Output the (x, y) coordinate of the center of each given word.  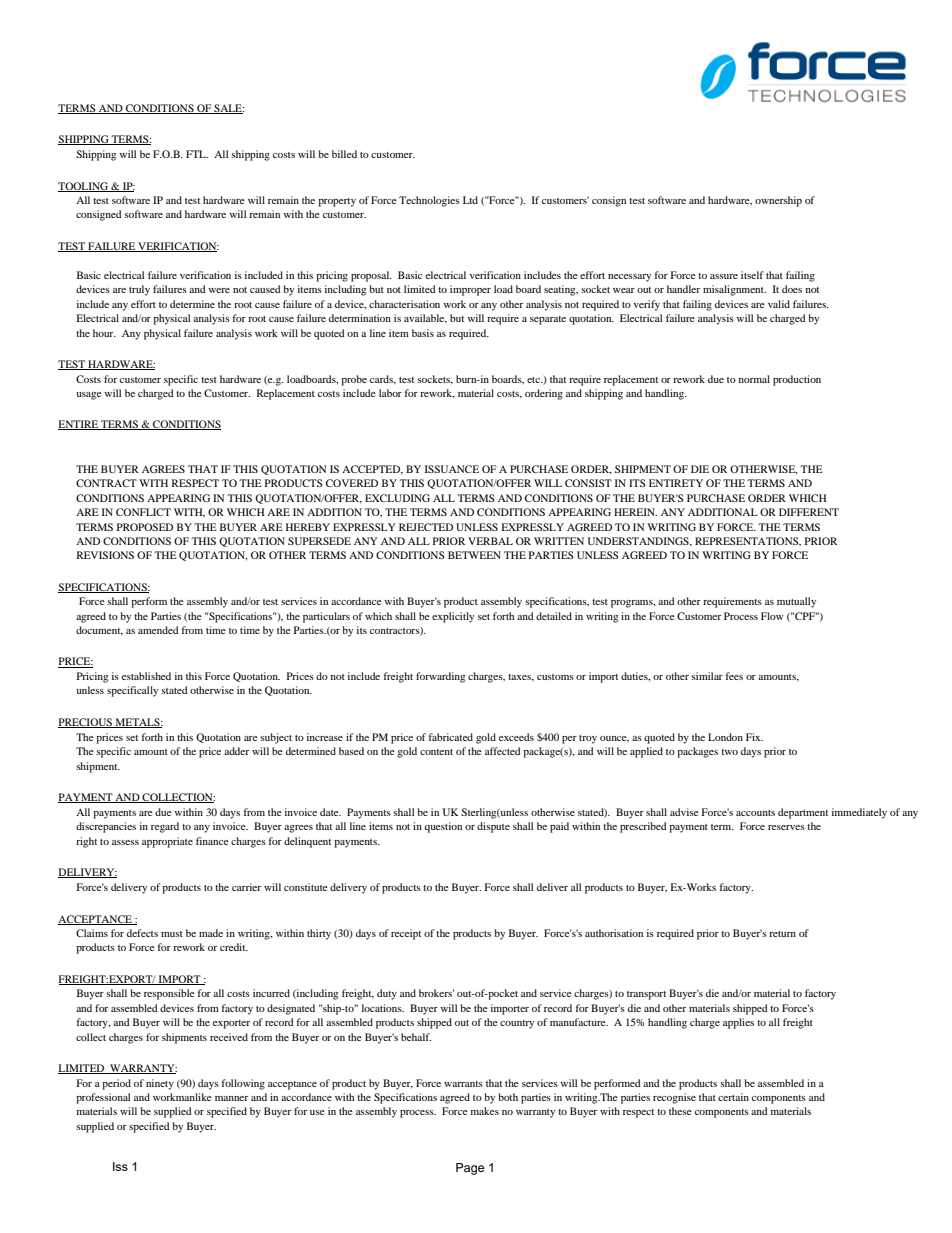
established (146, 676)
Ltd (470, 200)
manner (231, 1098)
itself (752, 275)
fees (734, 676)
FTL (197, 154)
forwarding (440, 677)
